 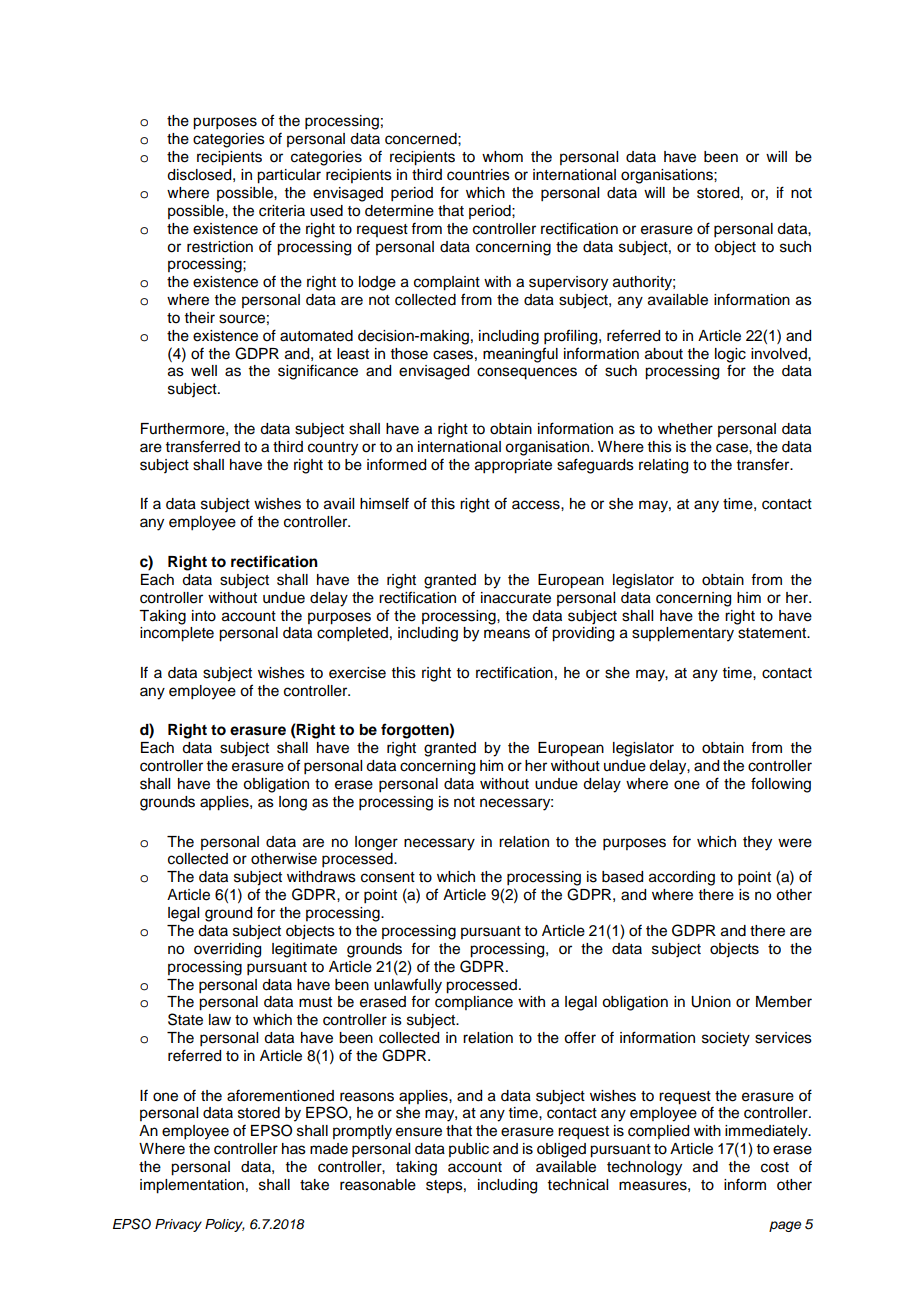 I want to click on public, so click(x=469, y=1150).
